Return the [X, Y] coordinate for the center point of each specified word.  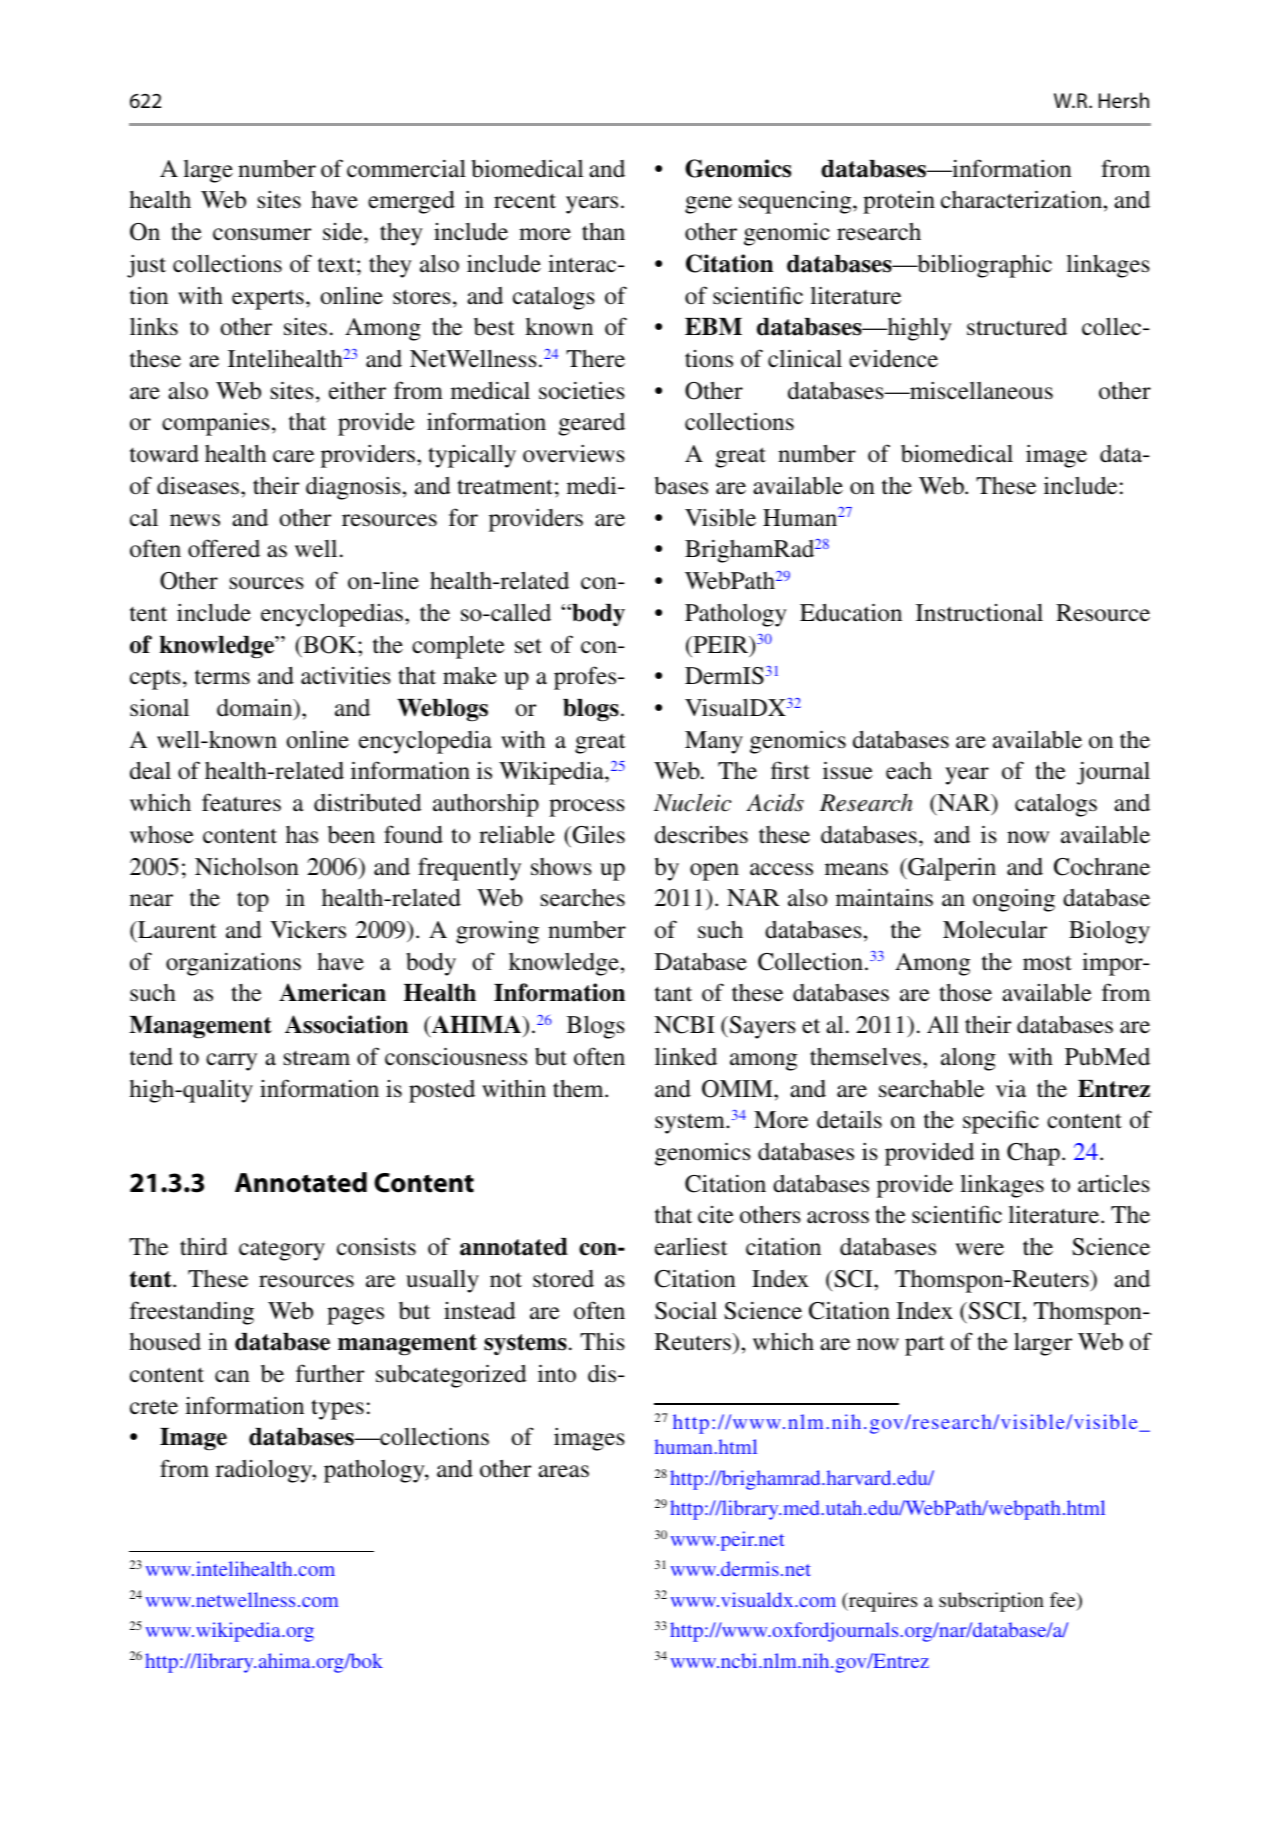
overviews [574, 454]
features [241, 802]
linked [686, 1056]
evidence [893, 358]
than [603, 231]
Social [686, 1310]
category [282, 1250]
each [909, 771]
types [337, 1409]
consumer [262, 234]
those [965, 992]
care [293, 456]
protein [899, 202]
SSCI [993, 1311]
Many [714, 742]
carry [231, 1062]
